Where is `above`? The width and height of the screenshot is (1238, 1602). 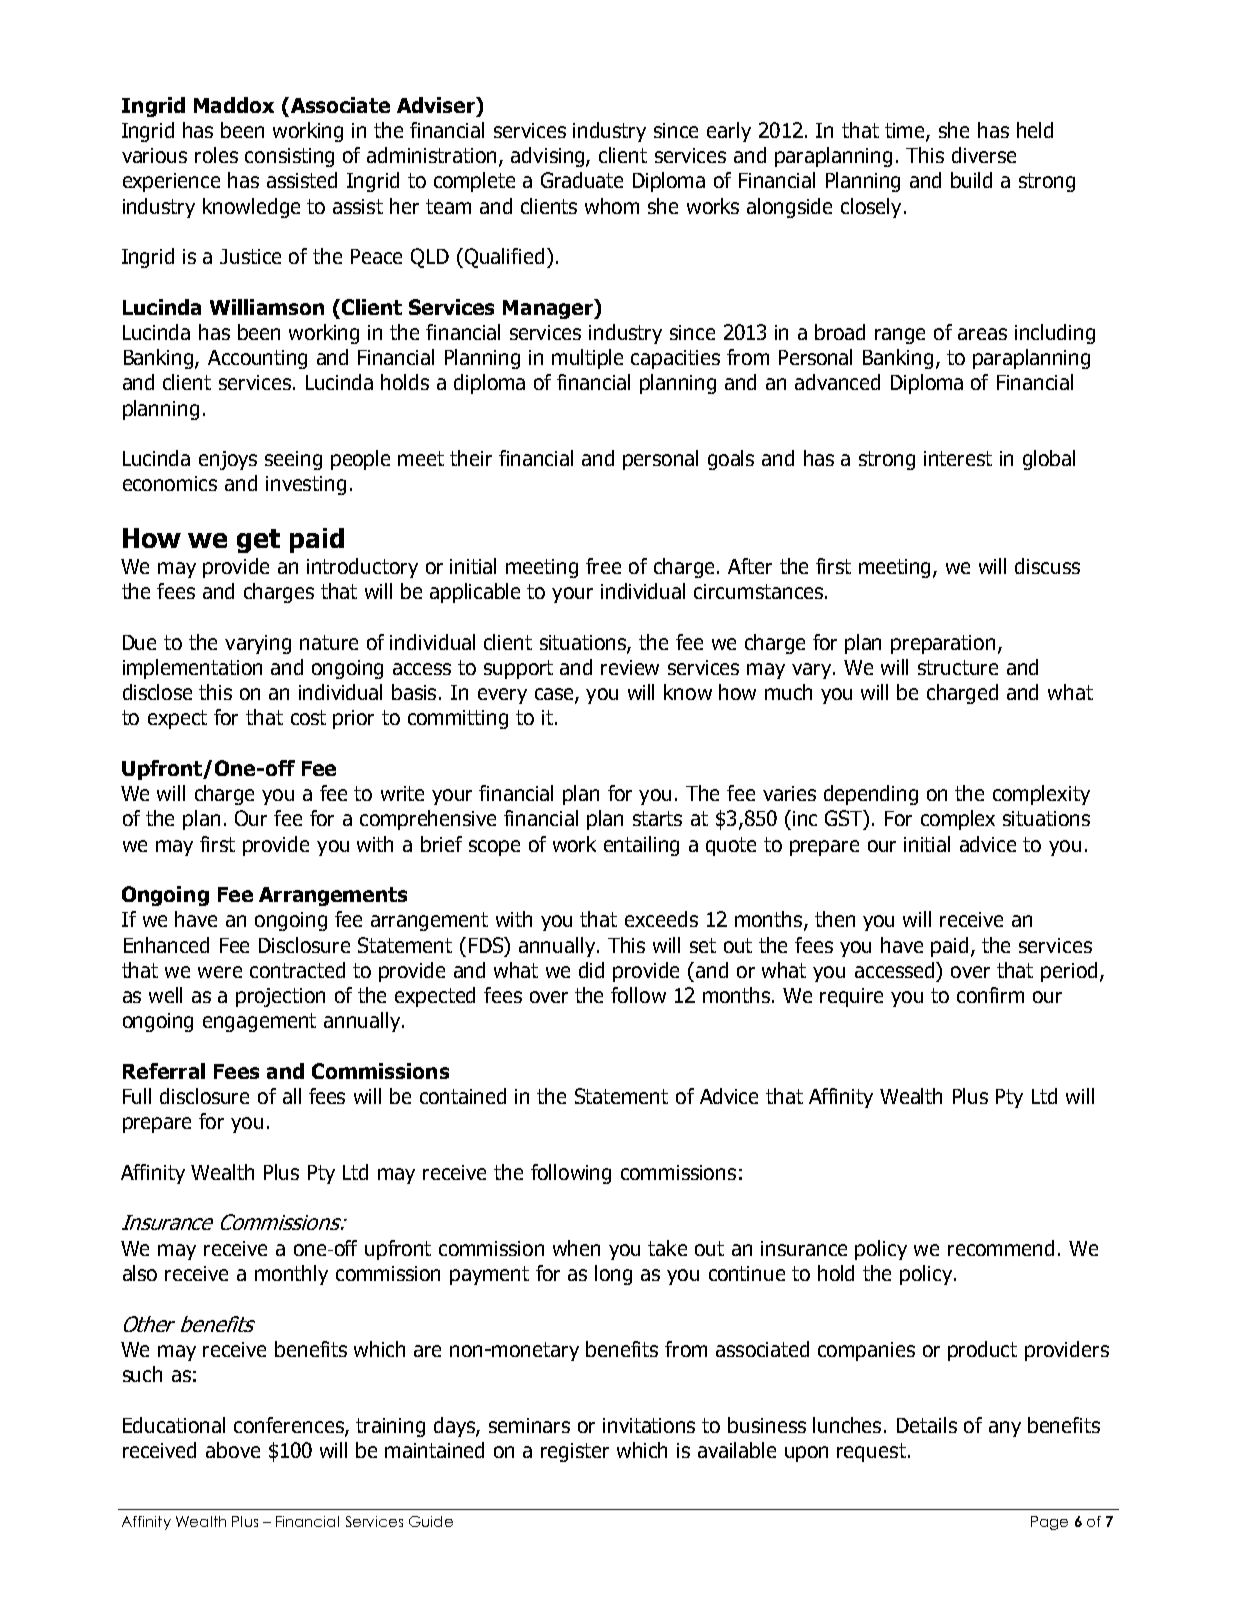
above is located at coordinates (233, 1450).
